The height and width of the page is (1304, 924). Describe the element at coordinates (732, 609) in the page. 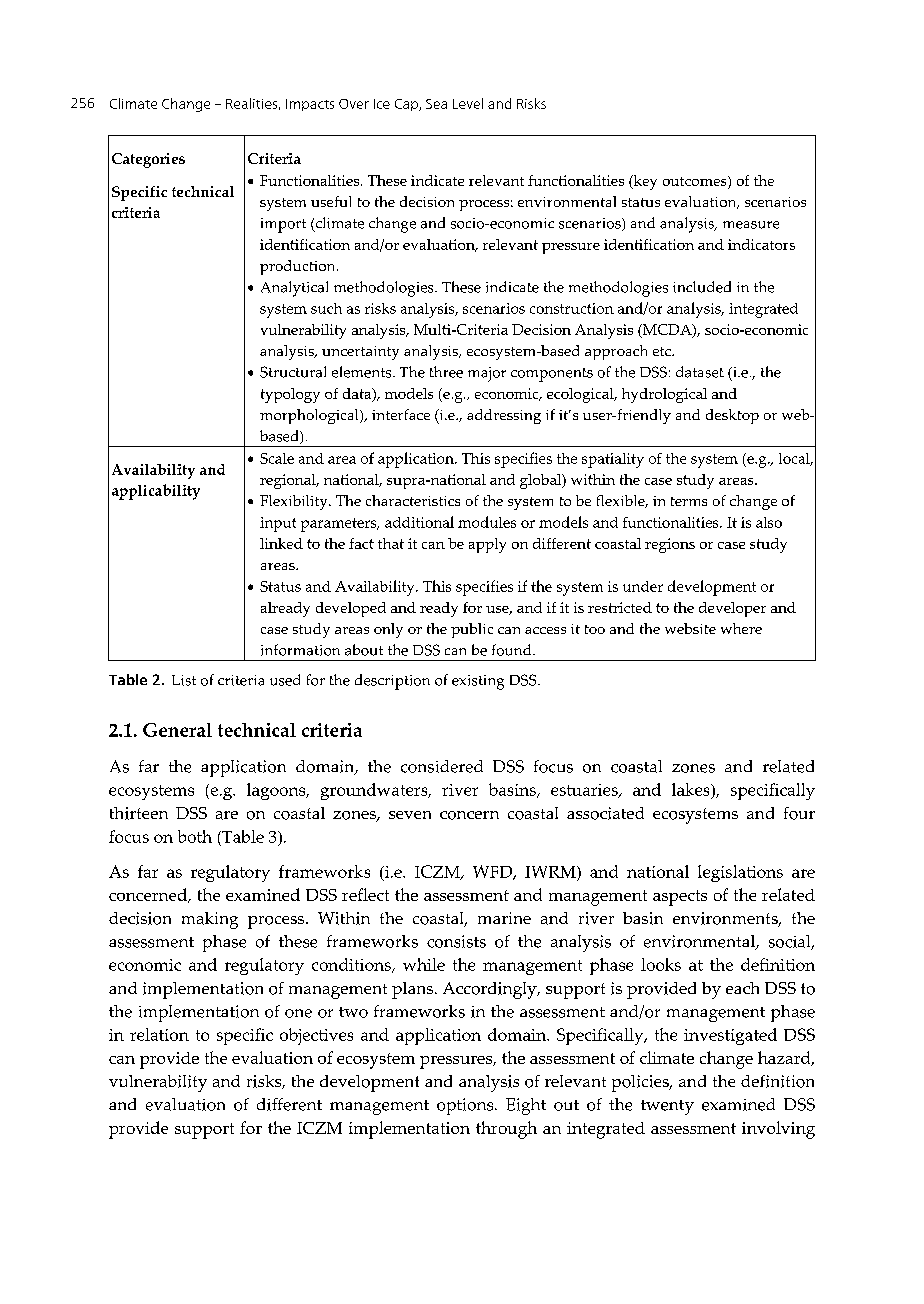

I see `developer` at that location.
